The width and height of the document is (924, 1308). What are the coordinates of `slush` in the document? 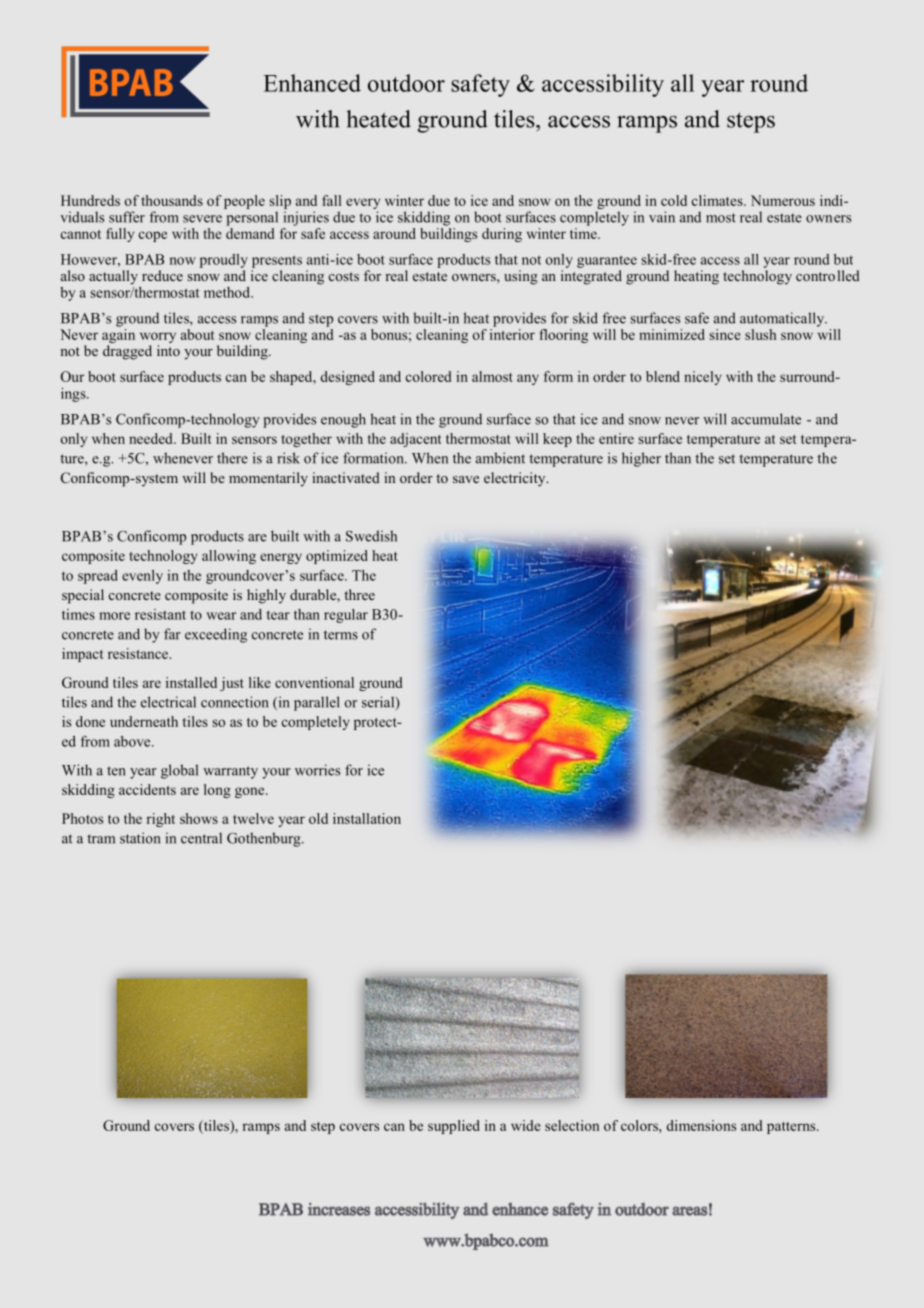 It's located at (760, 334).
